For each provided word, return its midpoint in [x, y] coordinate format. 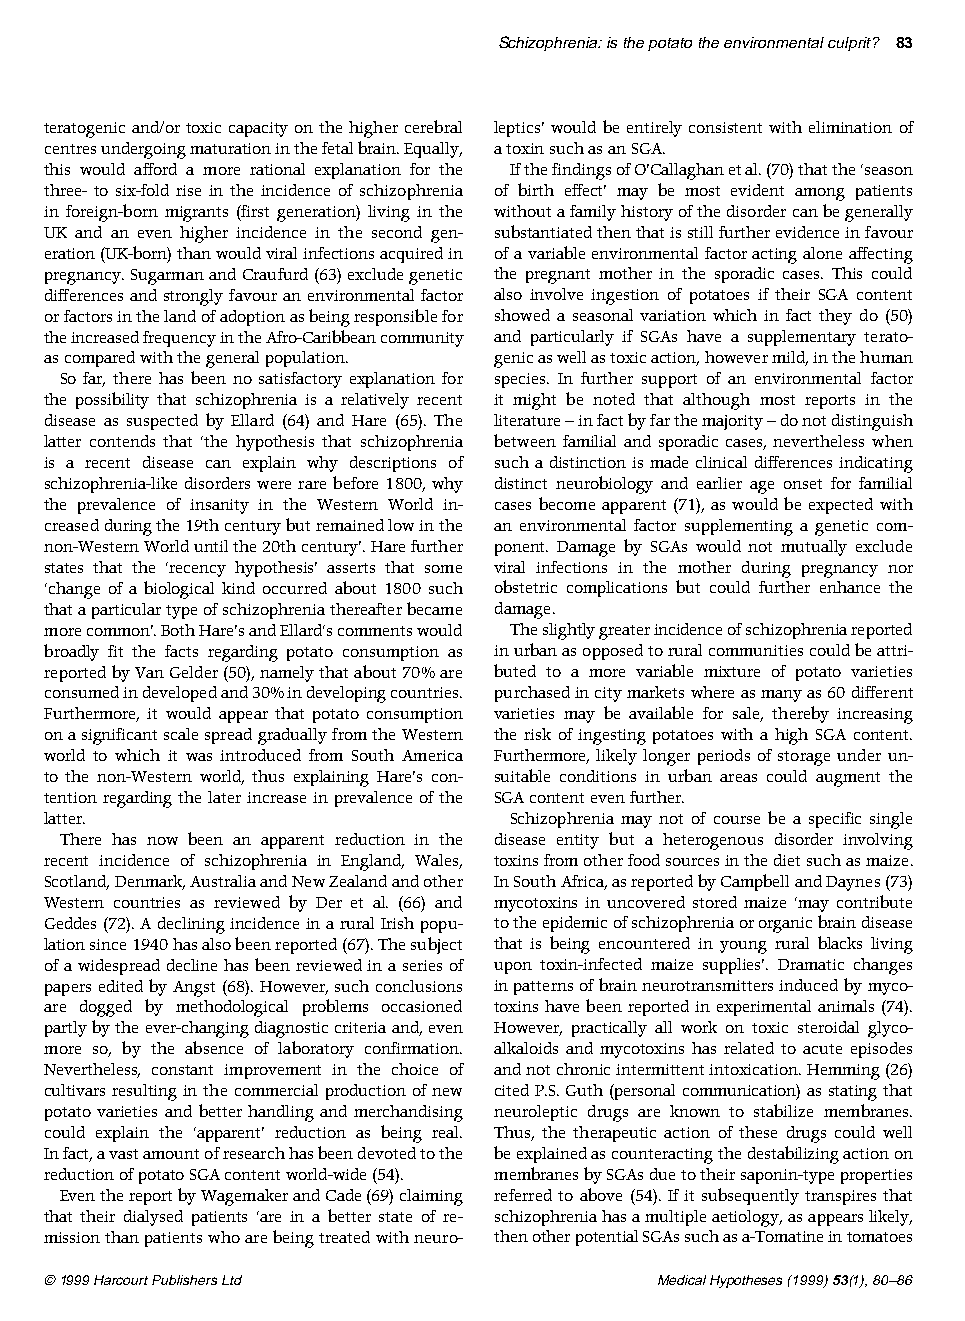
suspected [162, 422]
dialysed [153, 1218]
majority [732, 422]
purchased [532, 694]
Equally [433, 150]
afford [155, 169]
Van [149, 672]
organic [785, 925]
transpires [840, 1197]
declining [191, 925]
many [781, 696]
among [820, 194]
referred [523, 1195]
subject [436, 945]
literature [527, 420]
